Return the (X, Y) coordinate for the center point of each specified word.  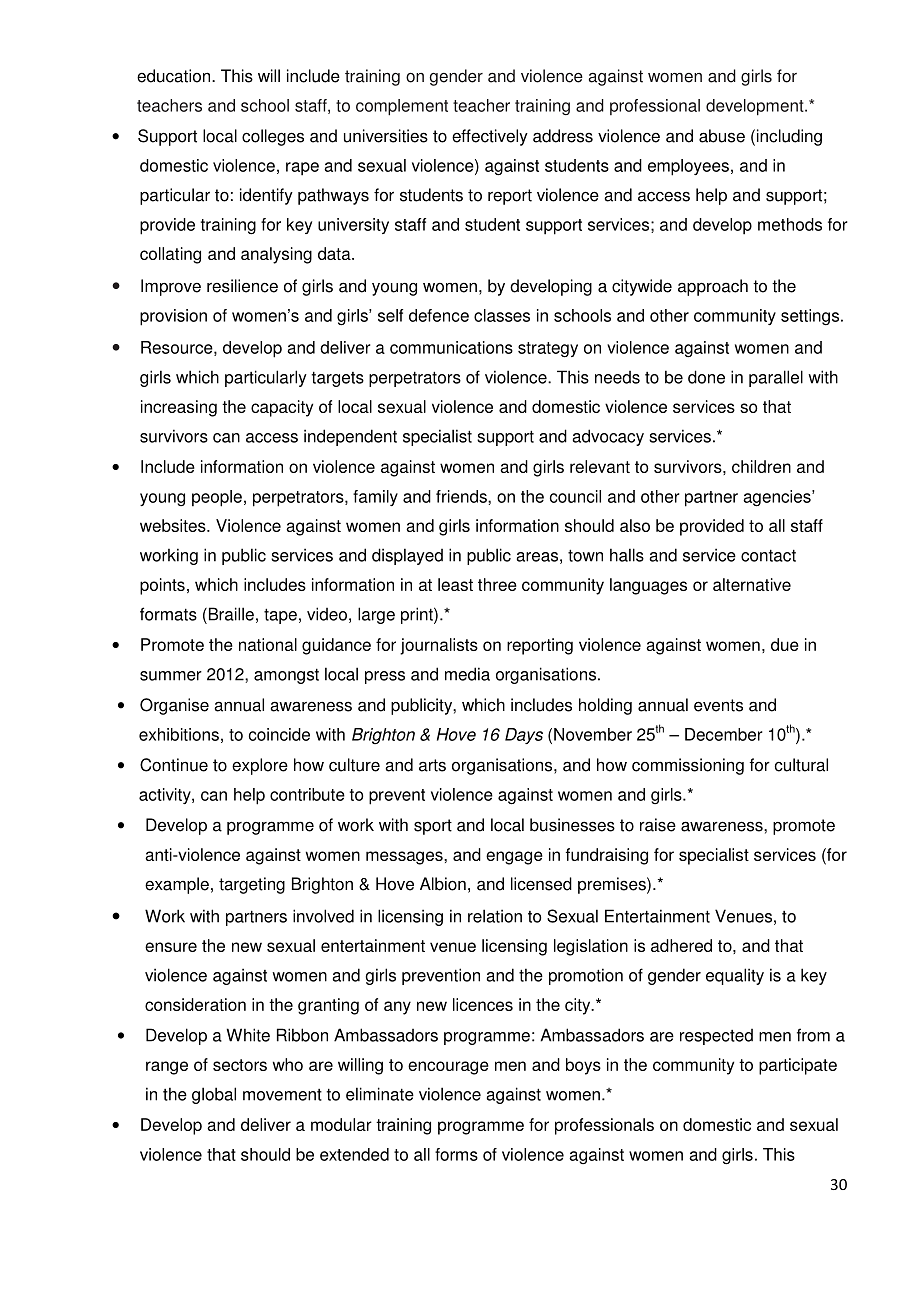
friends (462, 496)
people (217, 498)
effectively (490, 137)
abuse (722, 136)
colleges (273, 137)
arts (432, 765)
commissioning (688, 766)
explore (260, 766)
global (214, 1095)
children (761, 466)
